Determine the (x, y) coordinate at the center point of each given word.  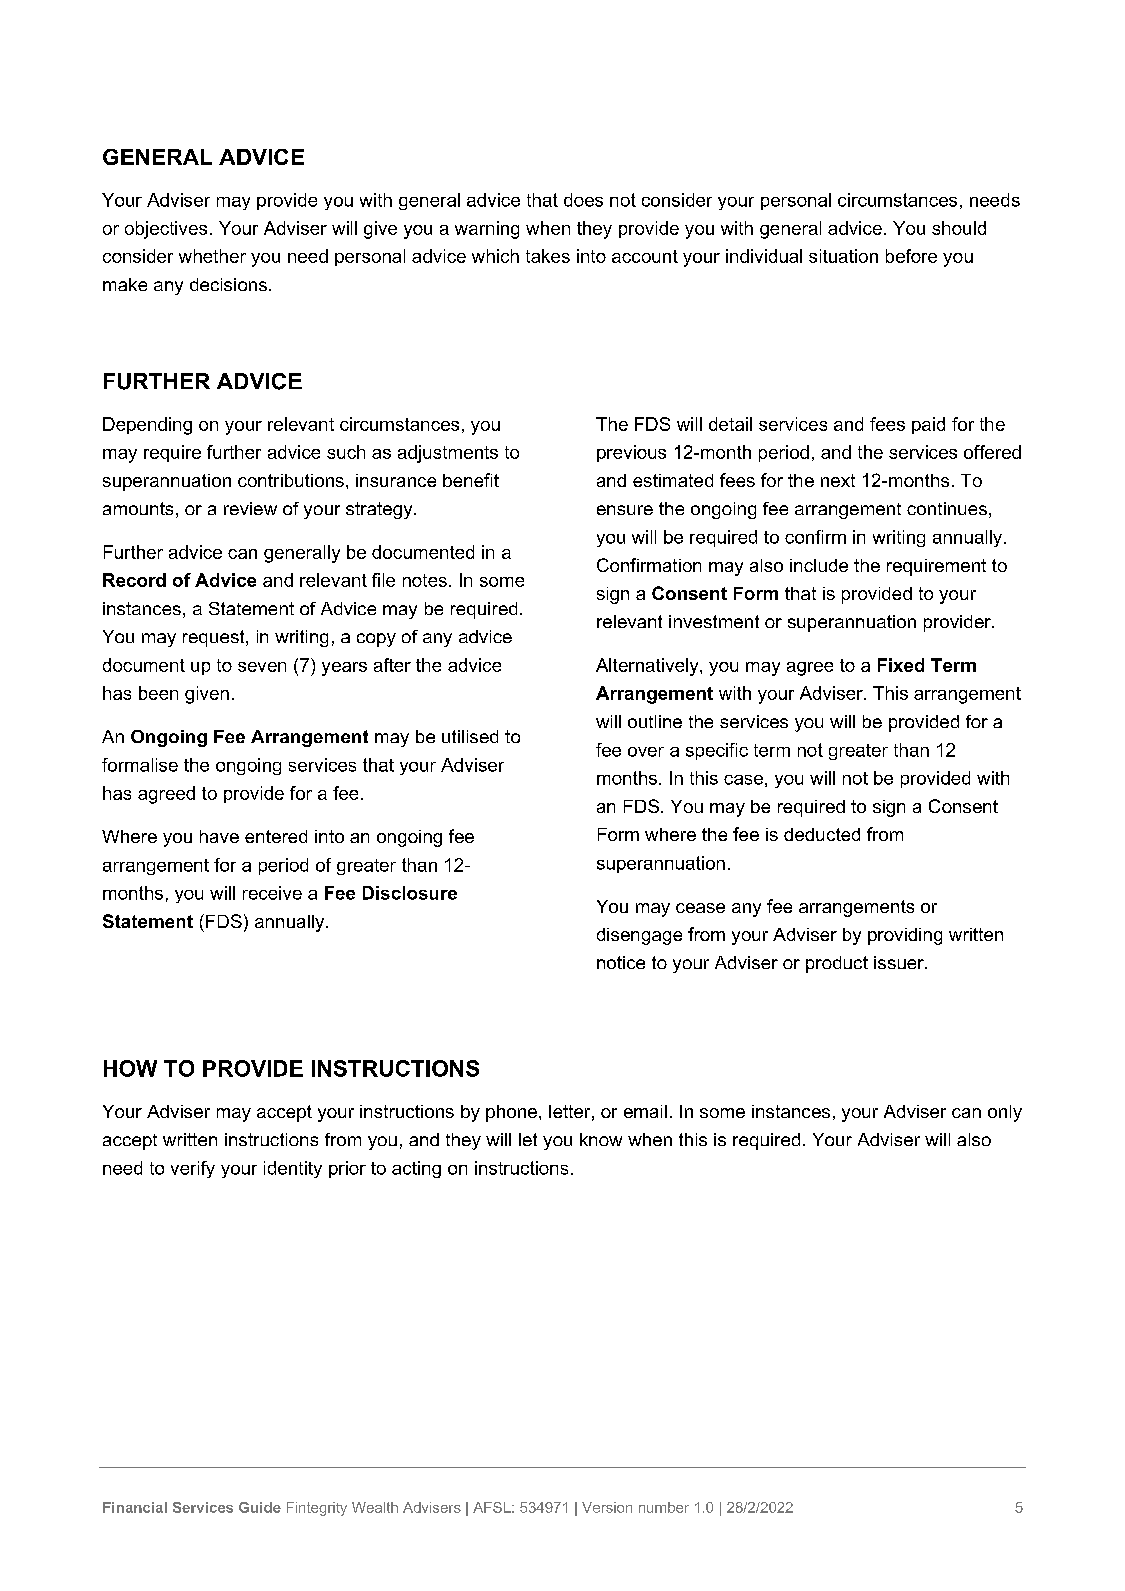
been (158, 693)
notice (621, 962)
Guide (260, 1507)
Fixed (901, 665)
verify (193, 1169)
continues (947, 508)
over (646, 752)
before (911, 256)
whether (212, 256)
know (601, 1139)
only (1005, 1113)
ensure (625, 510)
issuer (900, 962)
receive (272, 893)
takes (548, 256)
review (250, 508)
